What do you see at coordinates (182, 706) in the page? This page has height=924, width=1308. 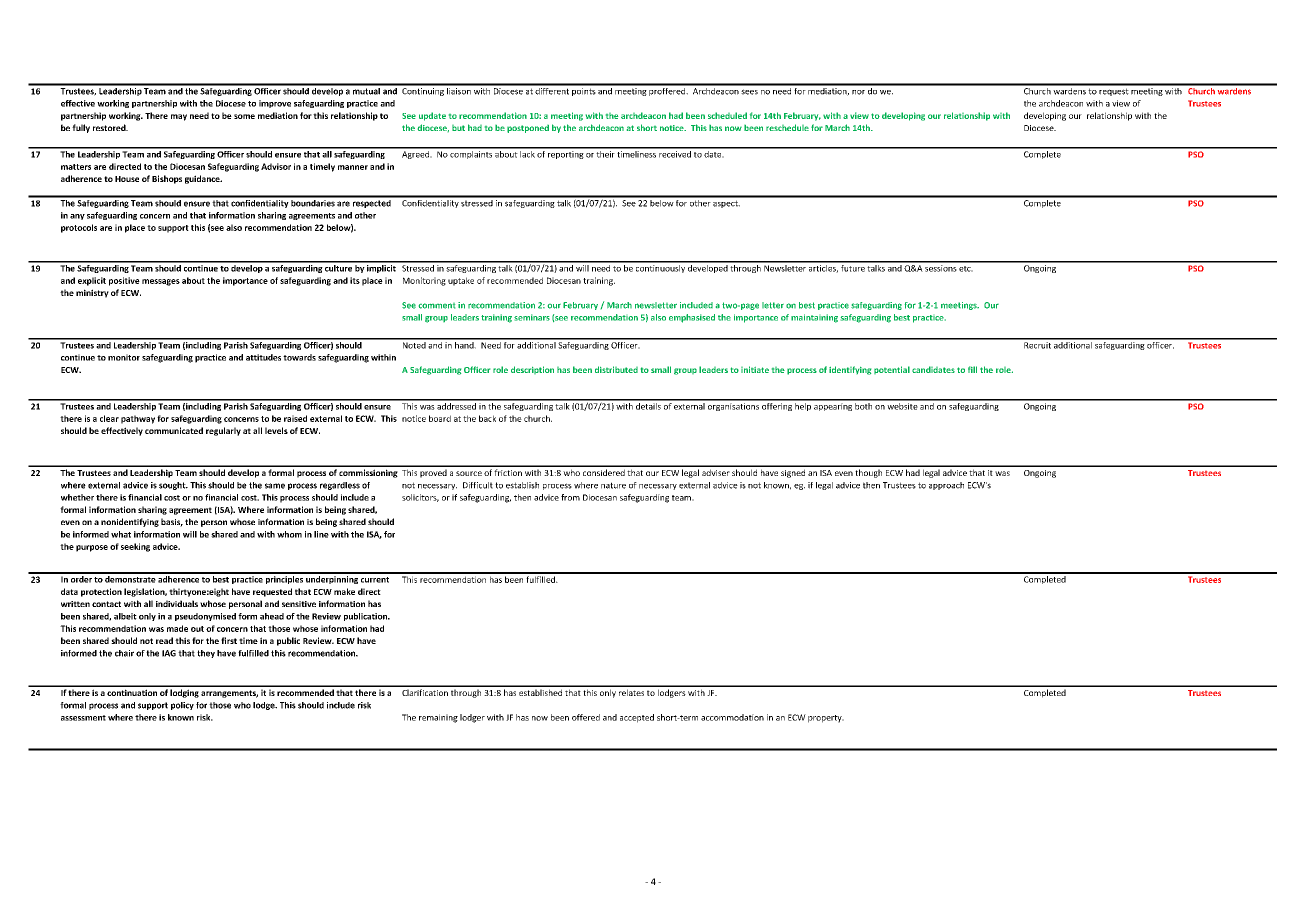 I see `policy` at bounding box center [182, 706].
